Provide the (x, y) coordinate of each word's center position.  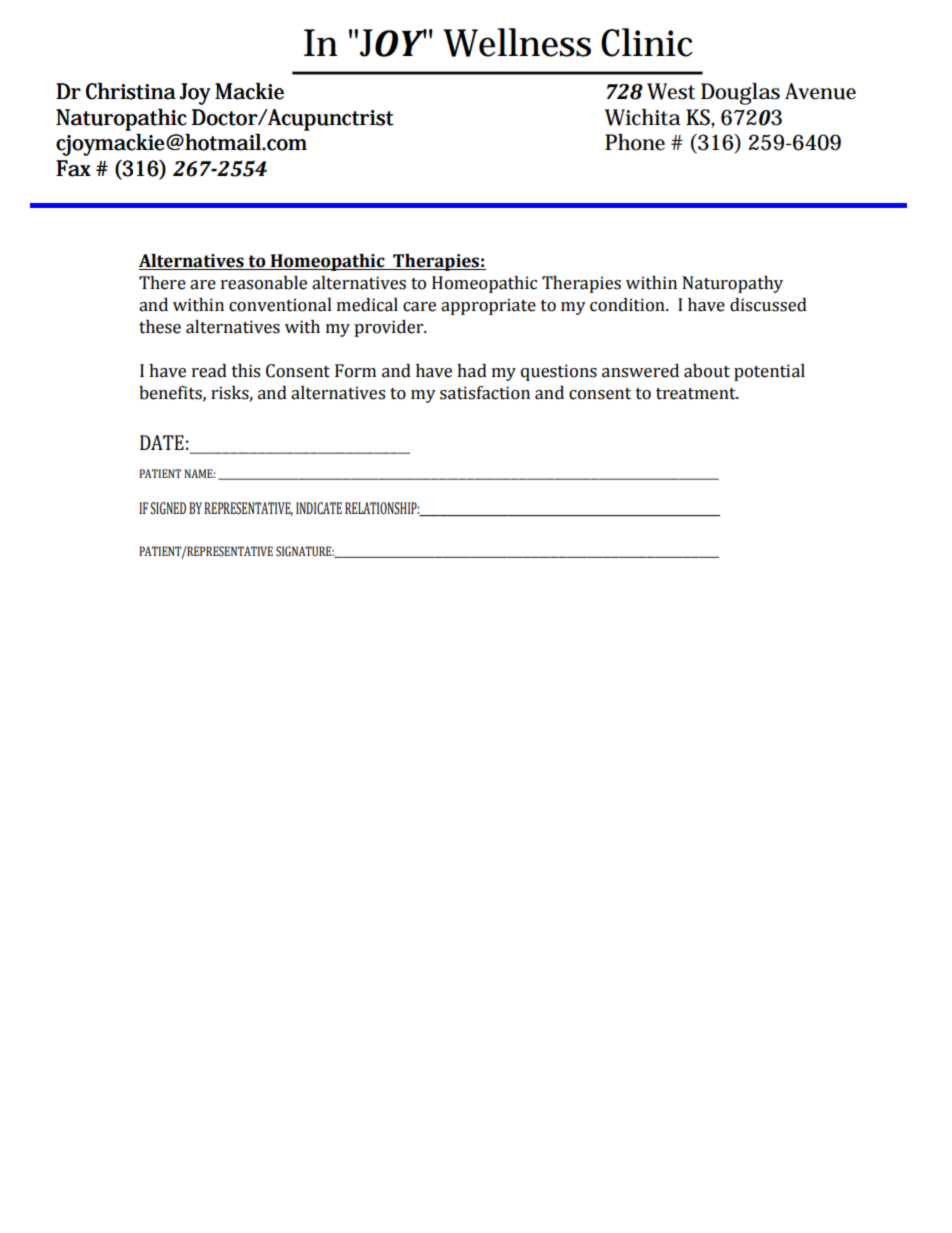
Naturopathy (733, 284)
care (419, 307)
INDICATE (319, 508)
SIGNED (168, 508)
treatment (697, 394)
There (162, 283)
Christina (131, 91)
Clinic (647, 42)
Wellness (517, 42)
